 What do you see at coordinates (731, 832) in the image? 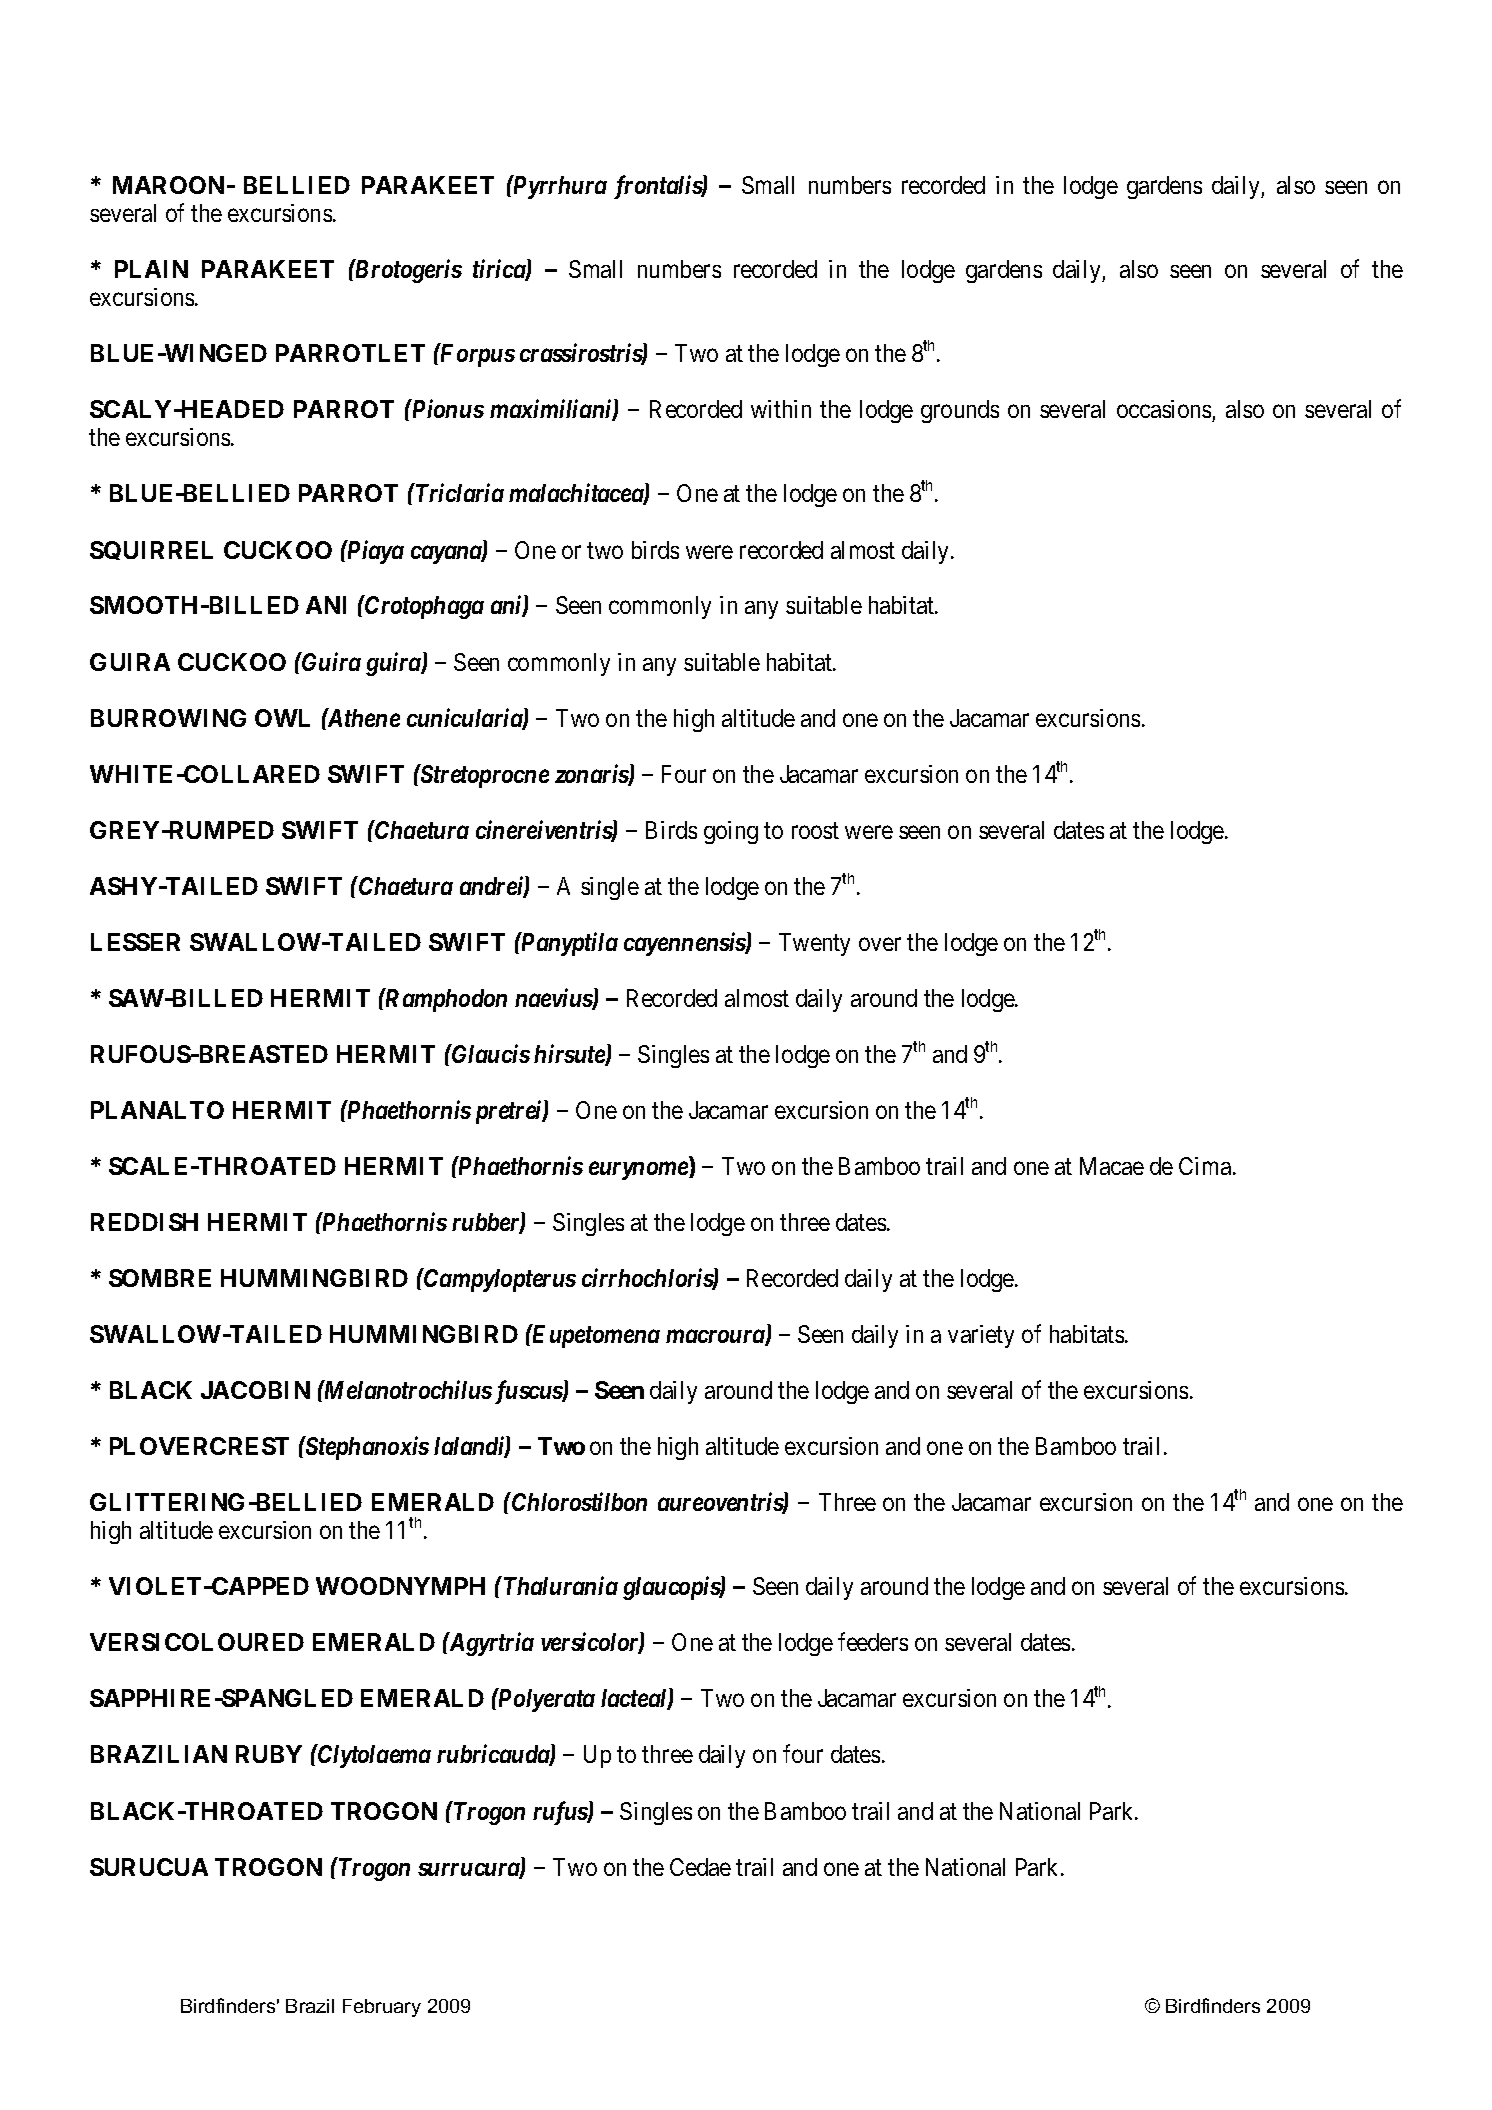
I see `going` at bounding box center [731, 832].
